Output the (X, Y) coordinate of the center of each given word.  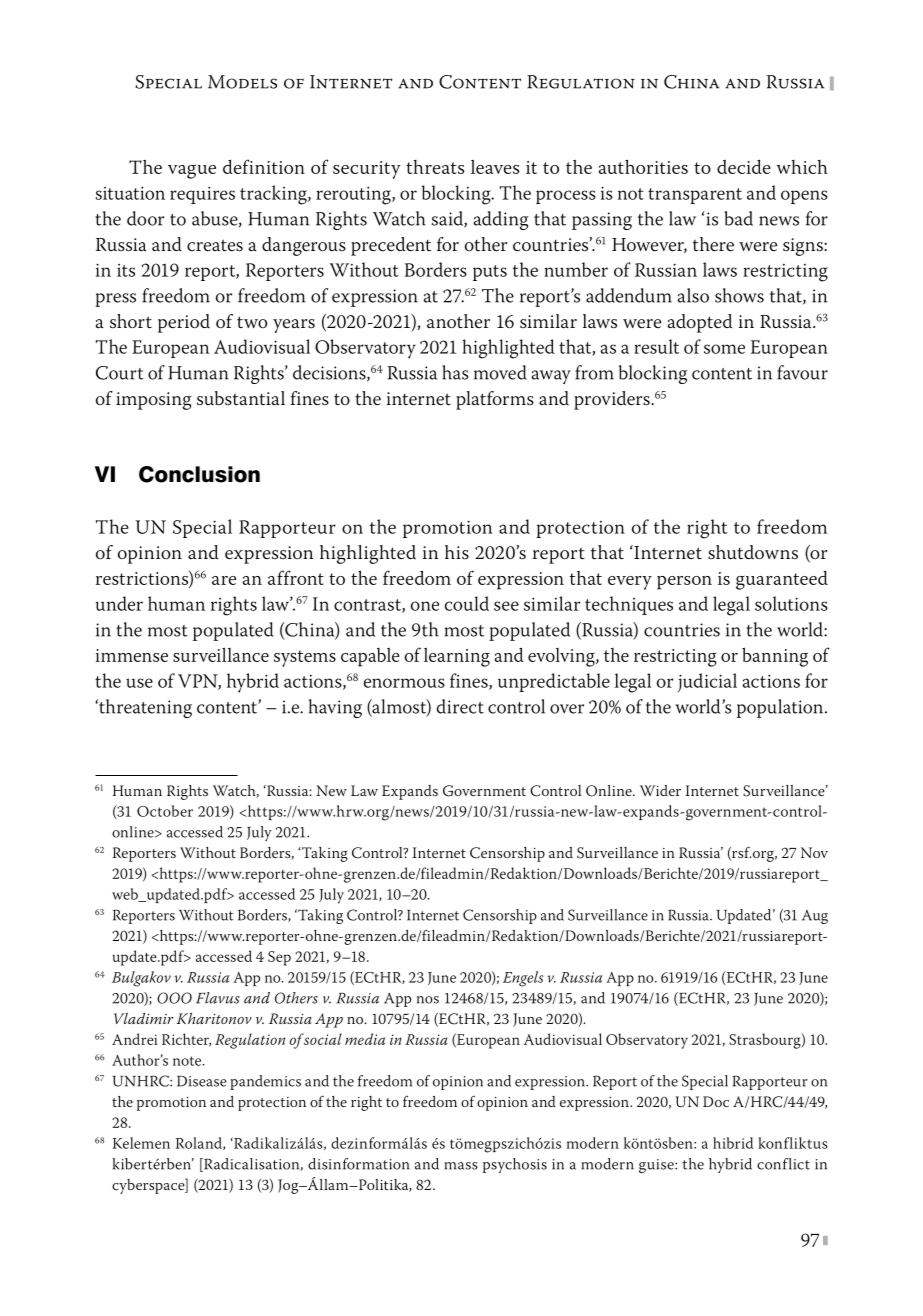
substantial (241, 398)
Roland (200, 1143)
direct (460, 706)
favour (803, 372)
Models (242, 82)
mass (461, 1166)
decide (744, 166)
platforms (495, 400)
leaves (495, 167)
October (165, 811)
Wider (660, 790)
